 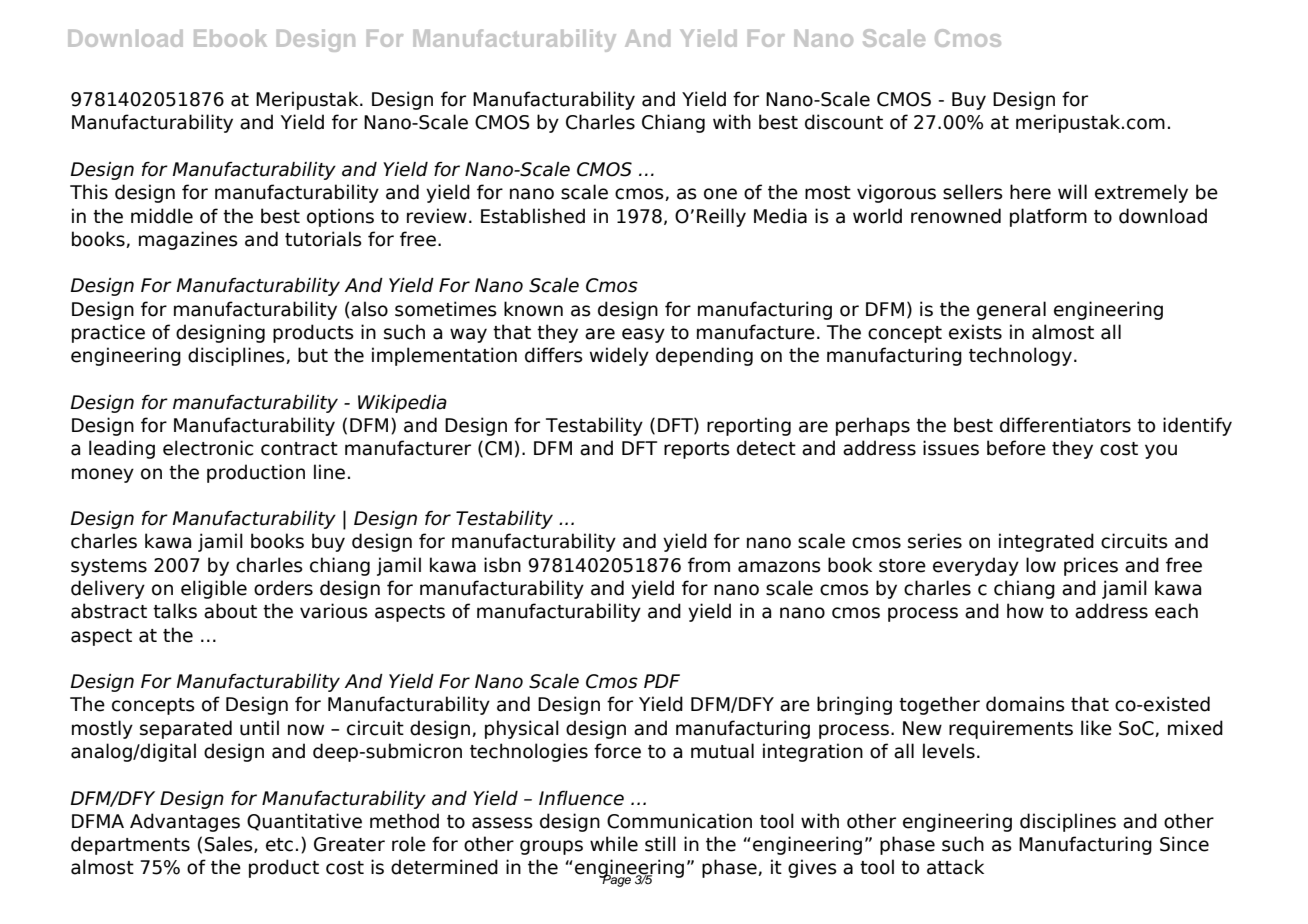 I want to click on but, so click(x=313, y=355).
